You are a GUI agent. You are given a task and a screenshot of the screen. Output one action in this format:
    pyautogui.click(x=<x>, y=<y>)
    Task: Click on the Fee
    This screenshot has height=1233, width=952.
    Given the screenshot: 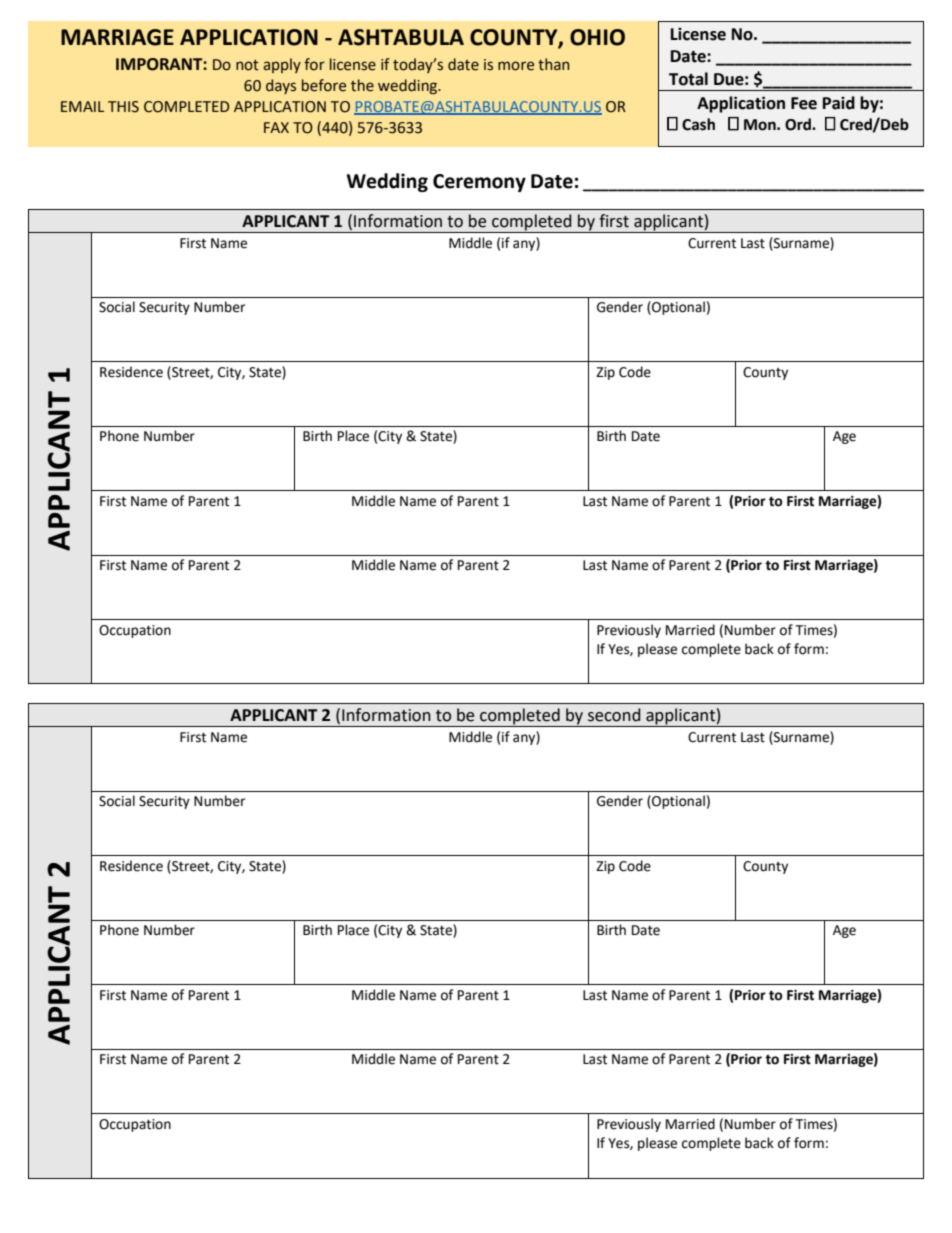 What is the action you would take?
    pyautogui.click(x=804, y=103)
